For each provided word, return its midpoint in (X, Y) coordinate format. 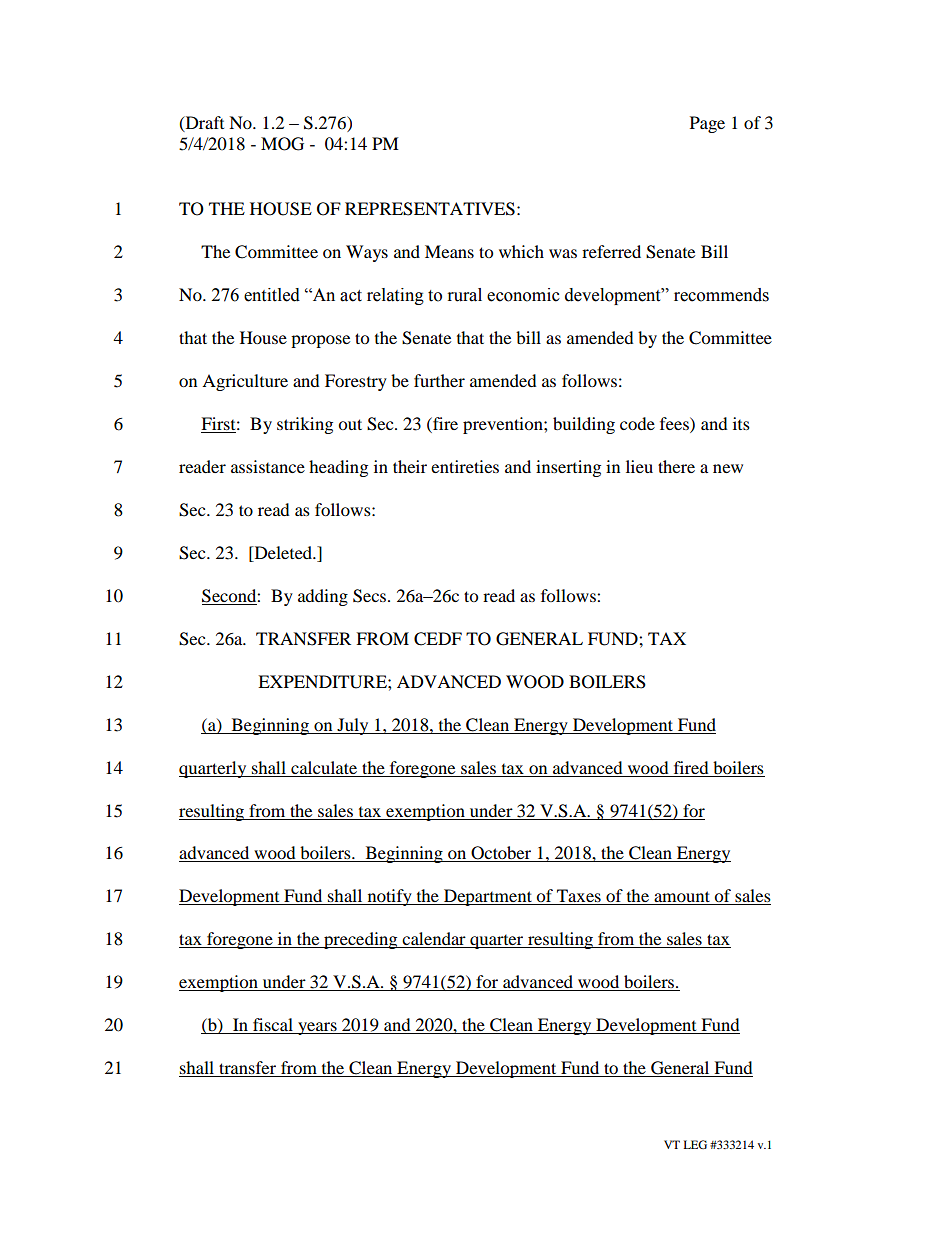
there (676, 466)
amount (682, 898)
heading (338, 468)
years (317, 1028)
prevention (504, 425)
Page (707, 124)
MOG (282, 144)
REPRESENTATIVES (430, 209)
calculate (324, 767)
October (501, 854)
